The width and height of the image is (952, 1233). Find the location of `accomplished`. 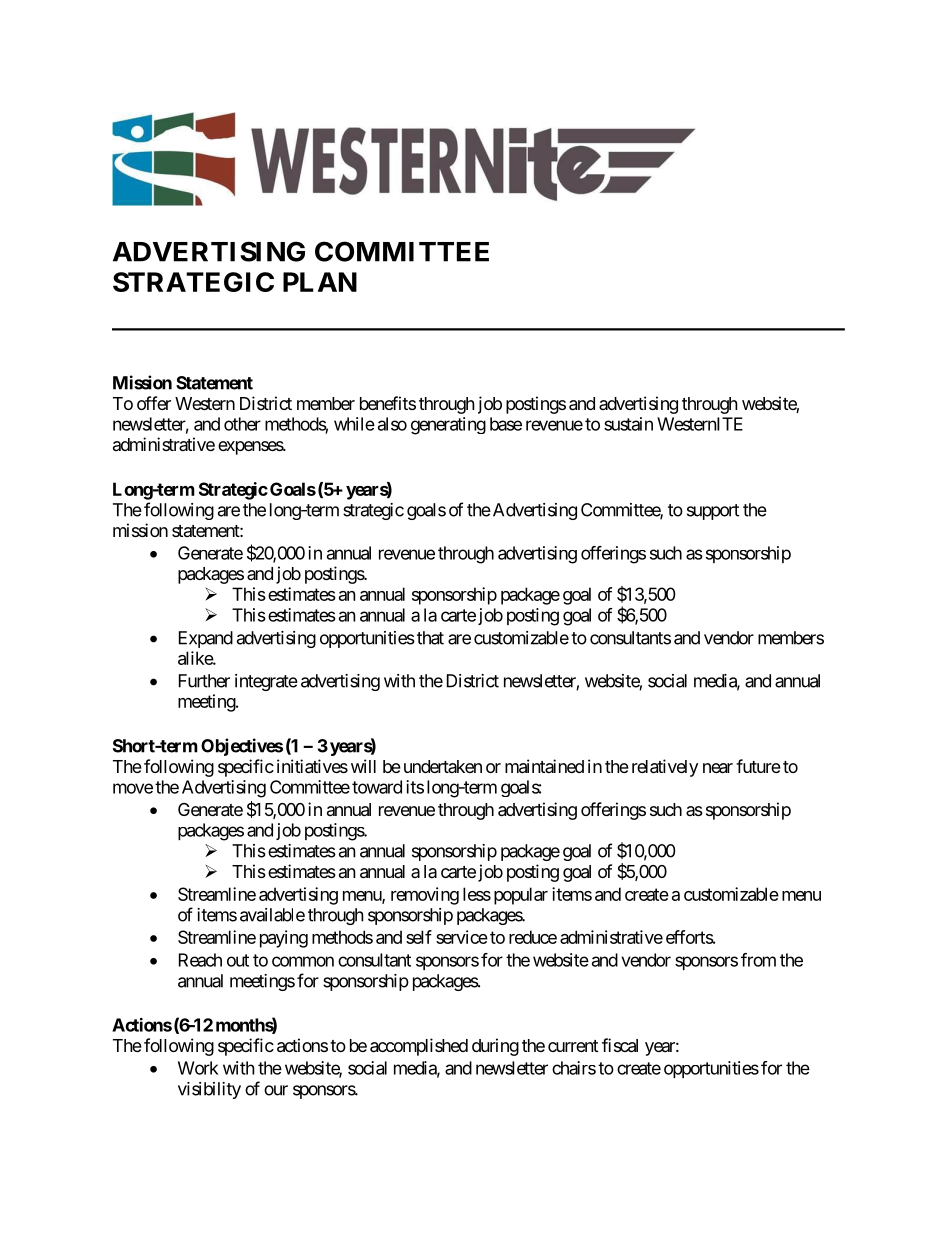

accomplished is located at coordinates (419, 1047).
